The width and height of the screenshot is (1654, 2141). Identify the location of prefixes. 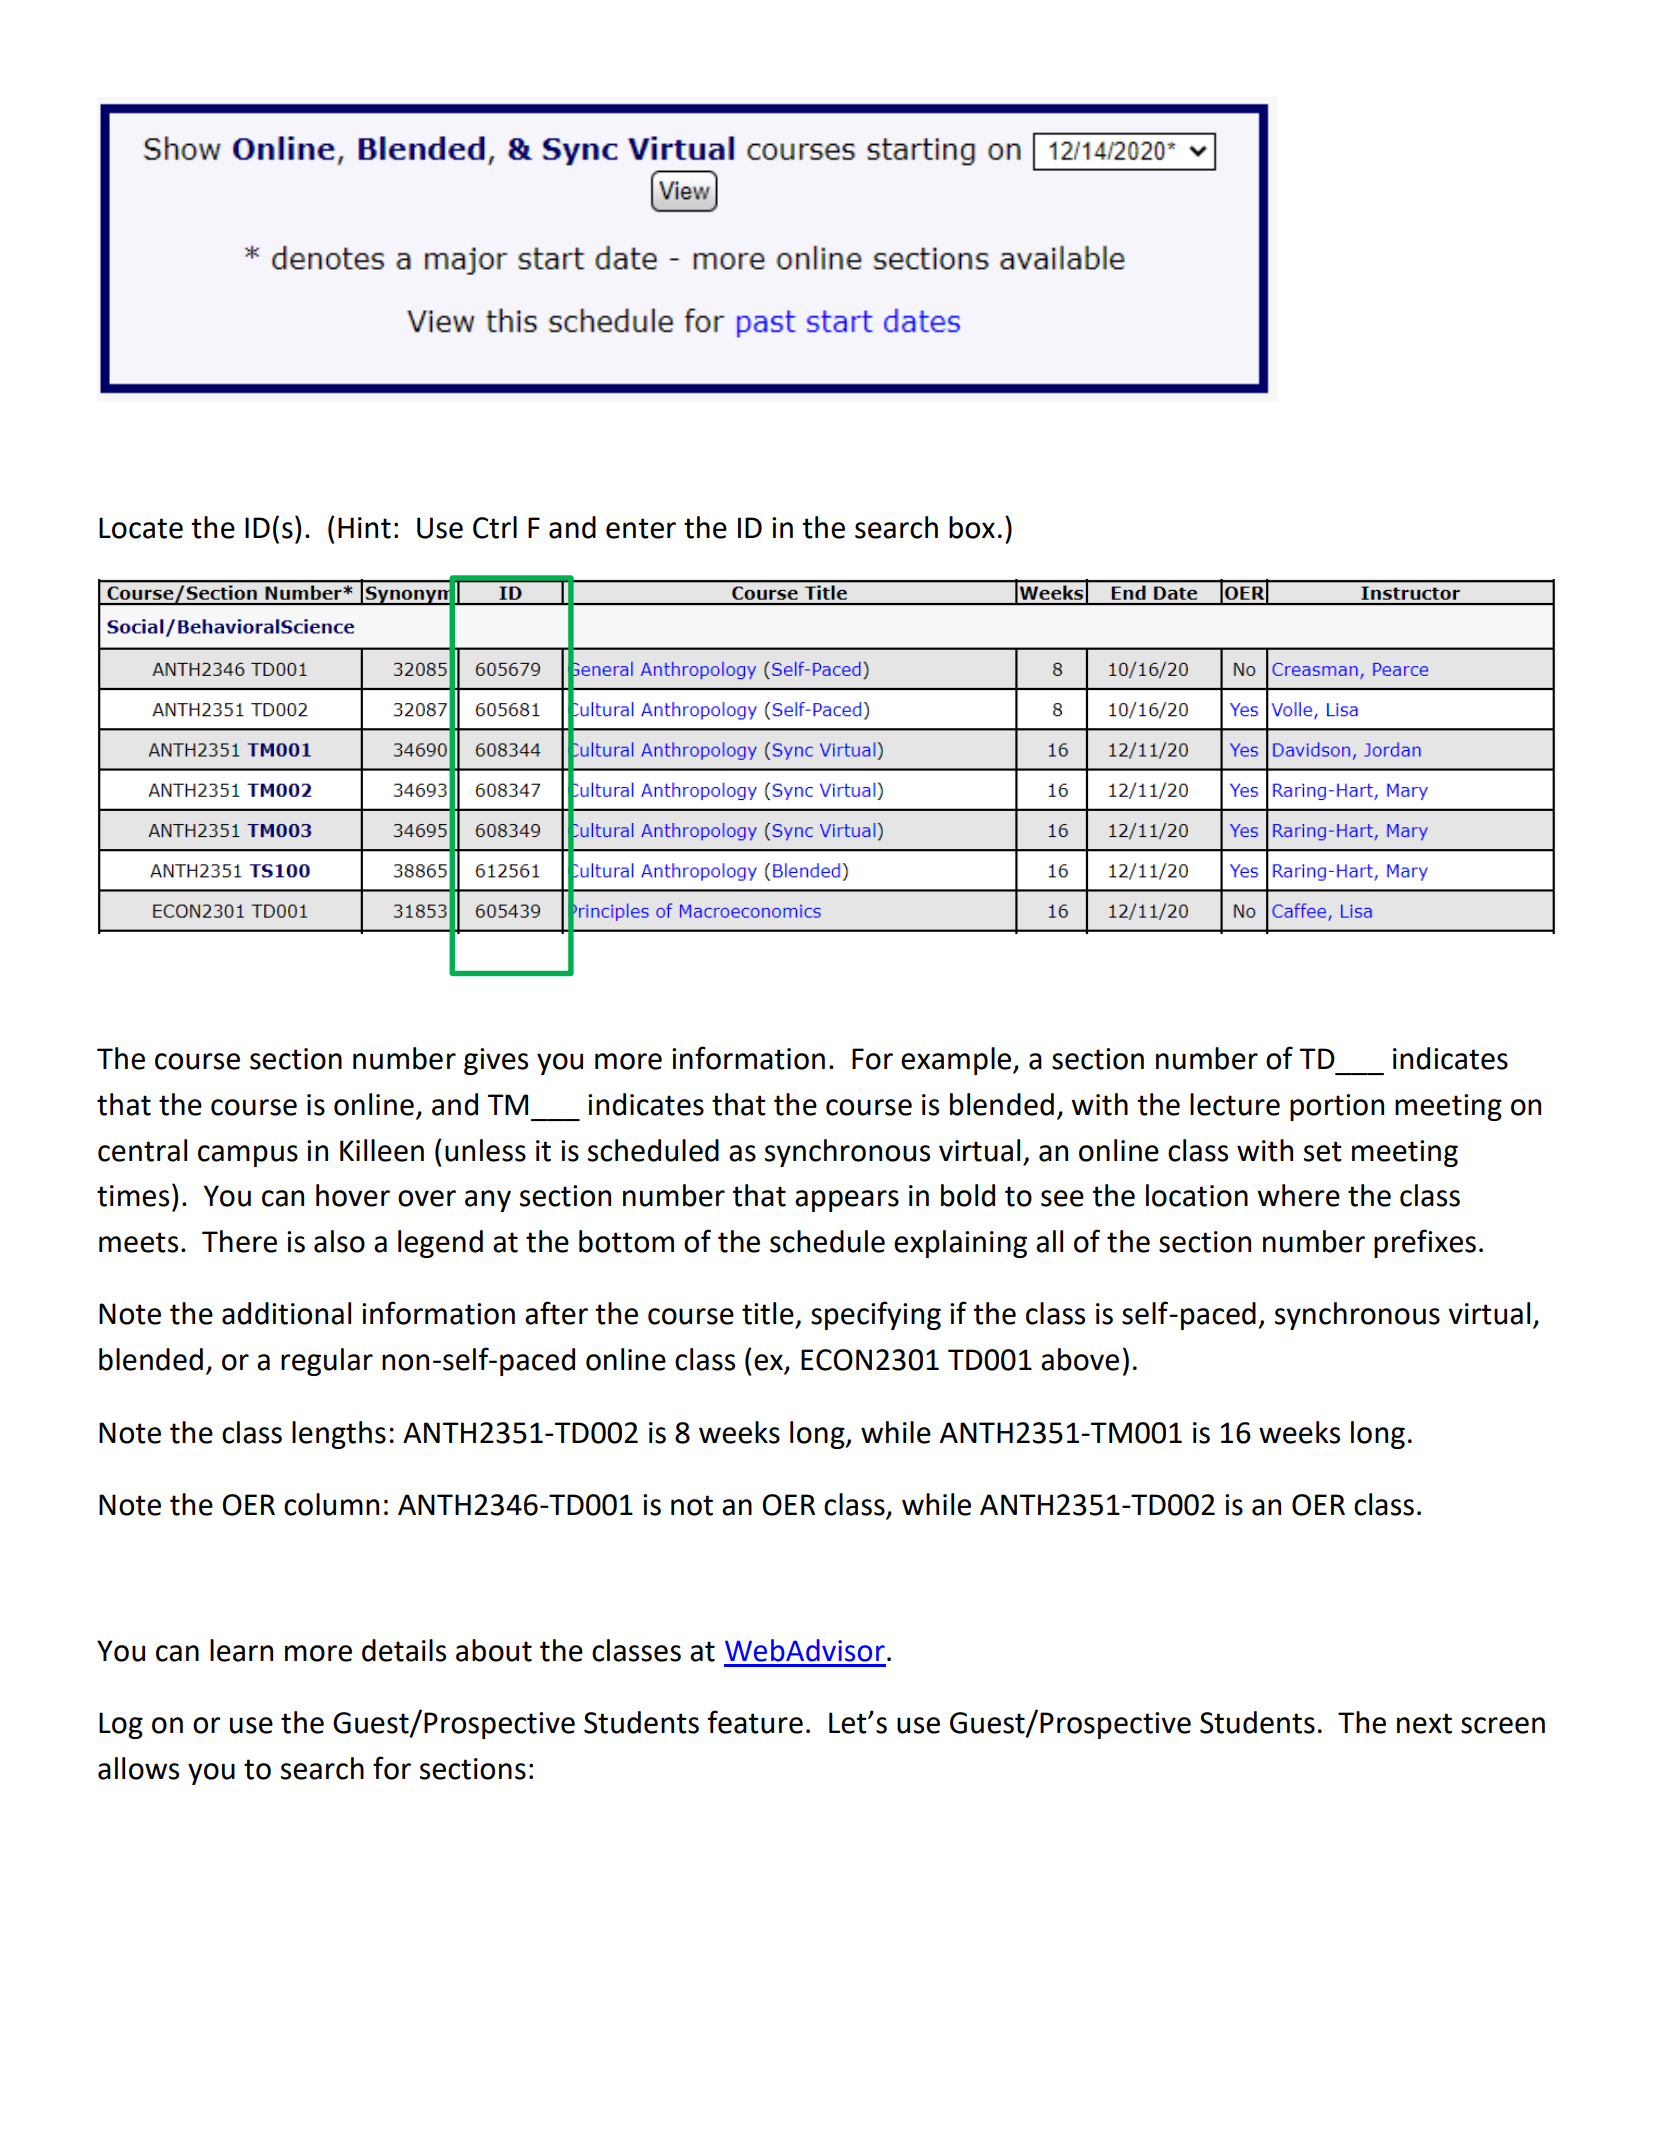
(1425, 1243).
